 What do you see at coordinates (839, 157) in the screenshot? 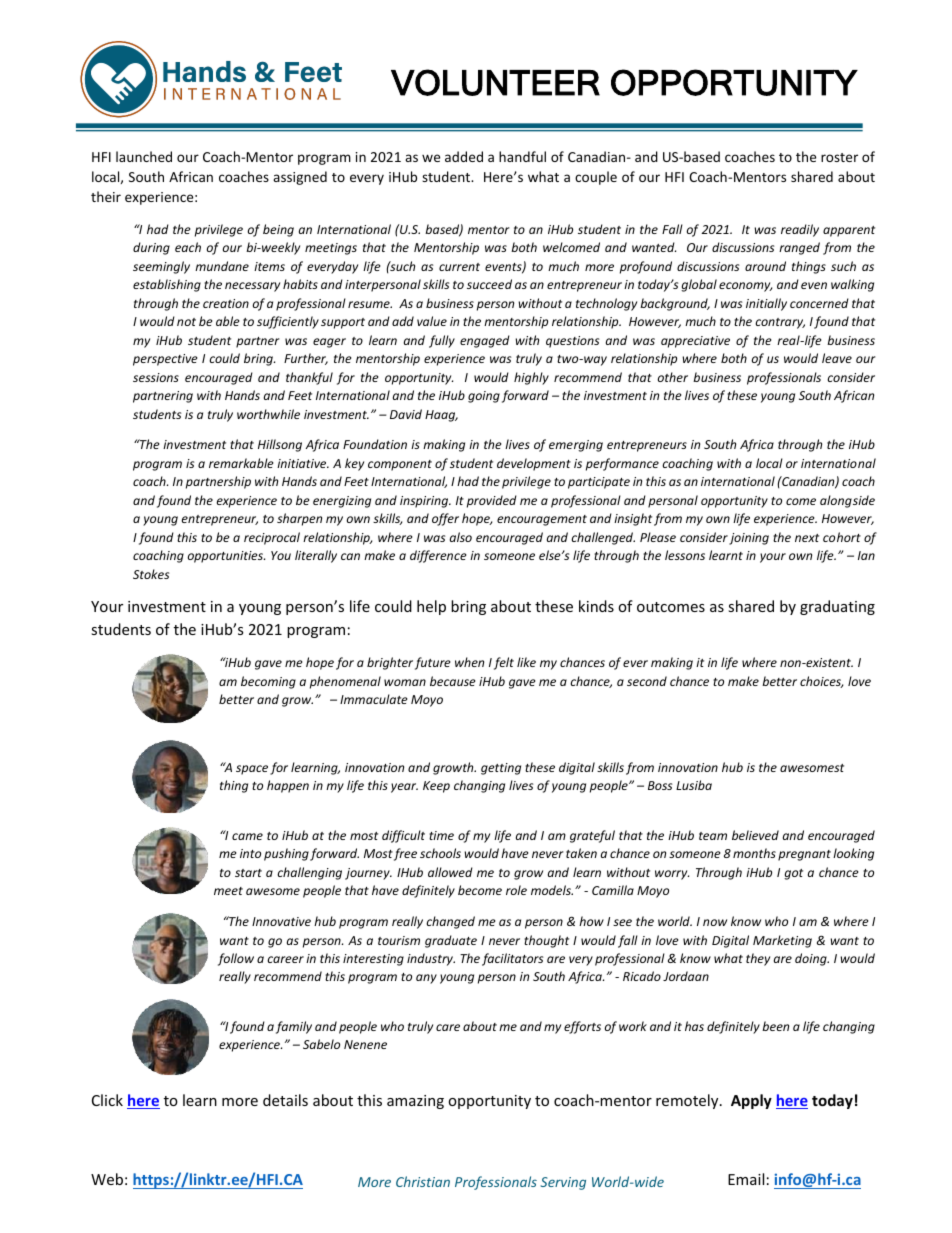
I see `roster` at bounding box center [839, 157].
